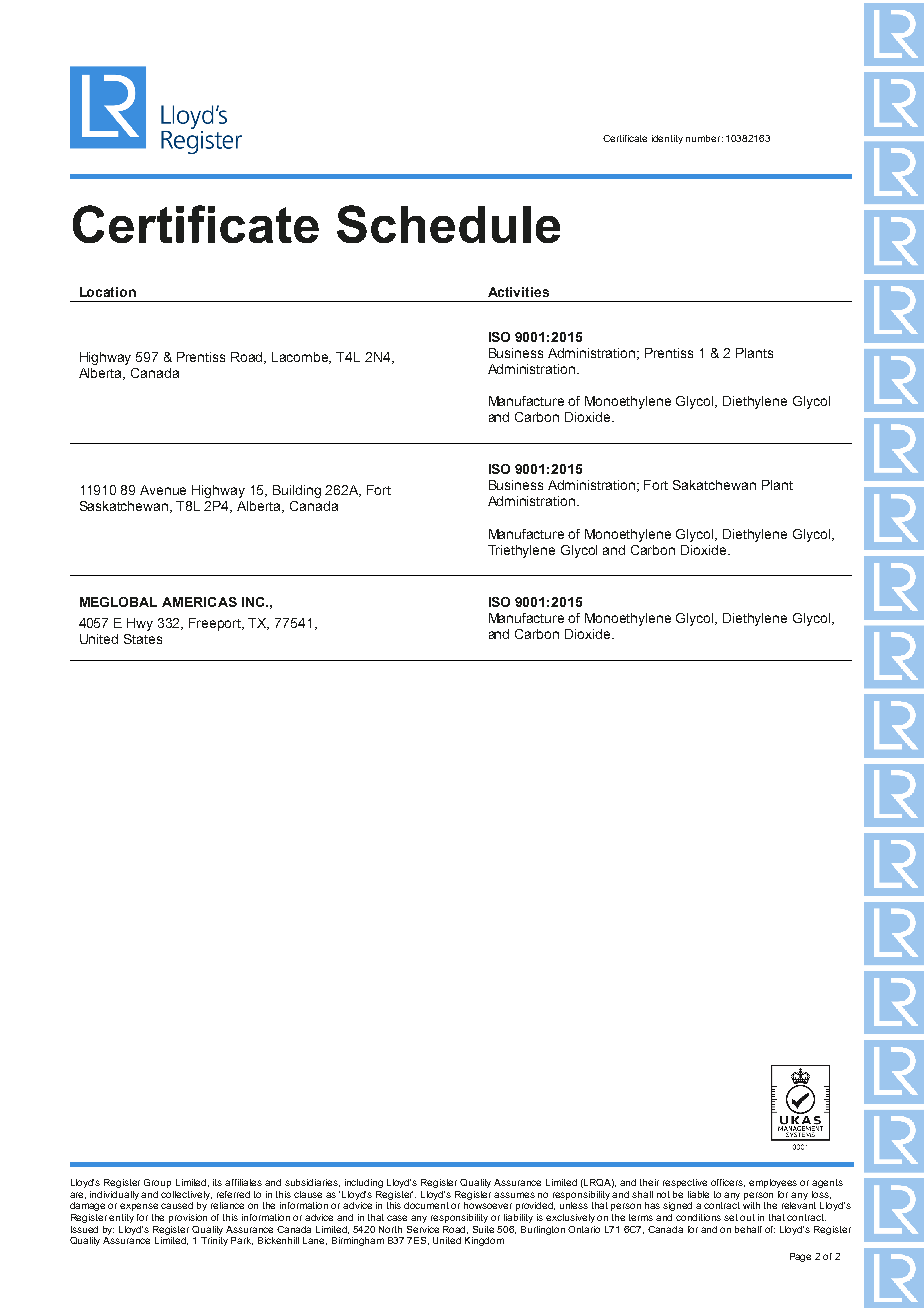 This page has height=1308, width=924. Describe the element at coordinates (448, 224) in the page. I see `Schedule` at that location.
